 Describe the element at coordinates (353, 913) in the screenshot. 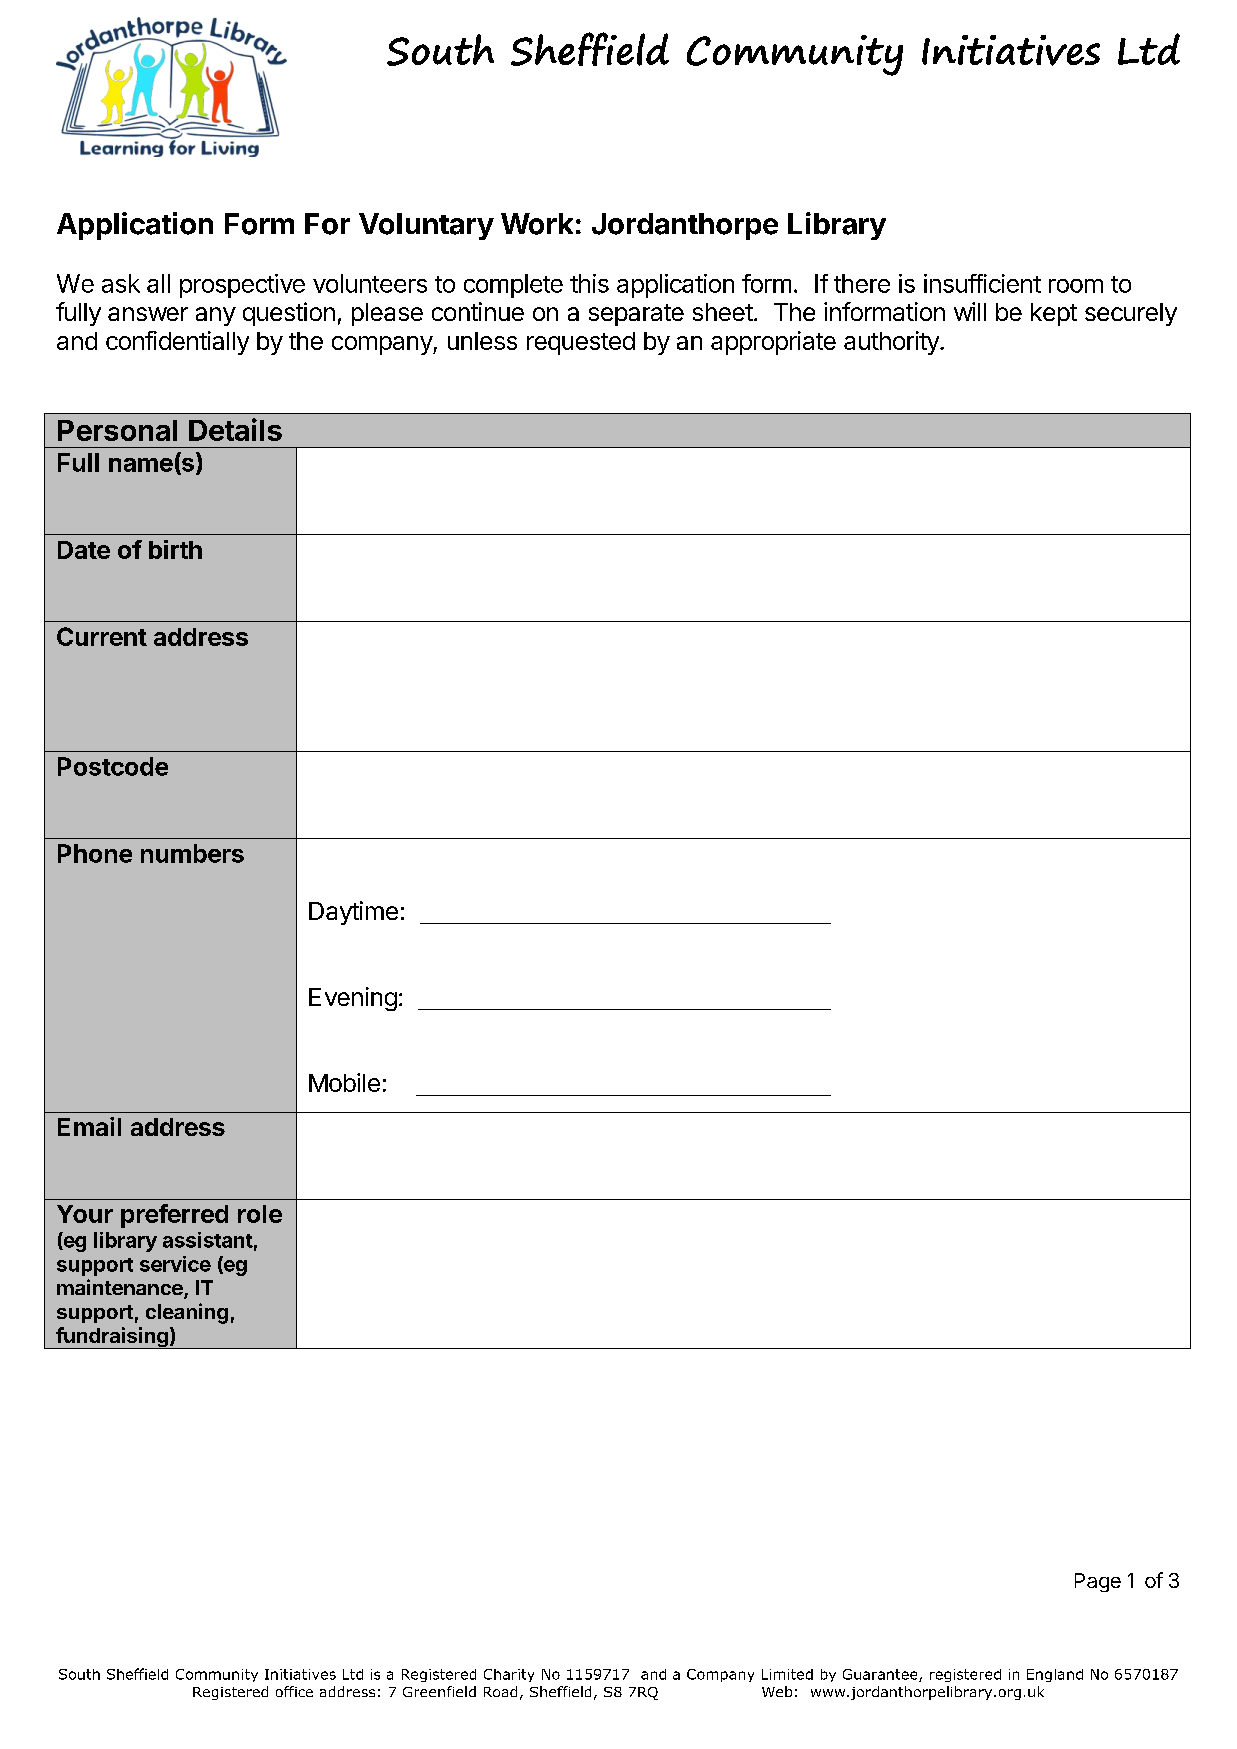

I see `Daytime` at that location.
